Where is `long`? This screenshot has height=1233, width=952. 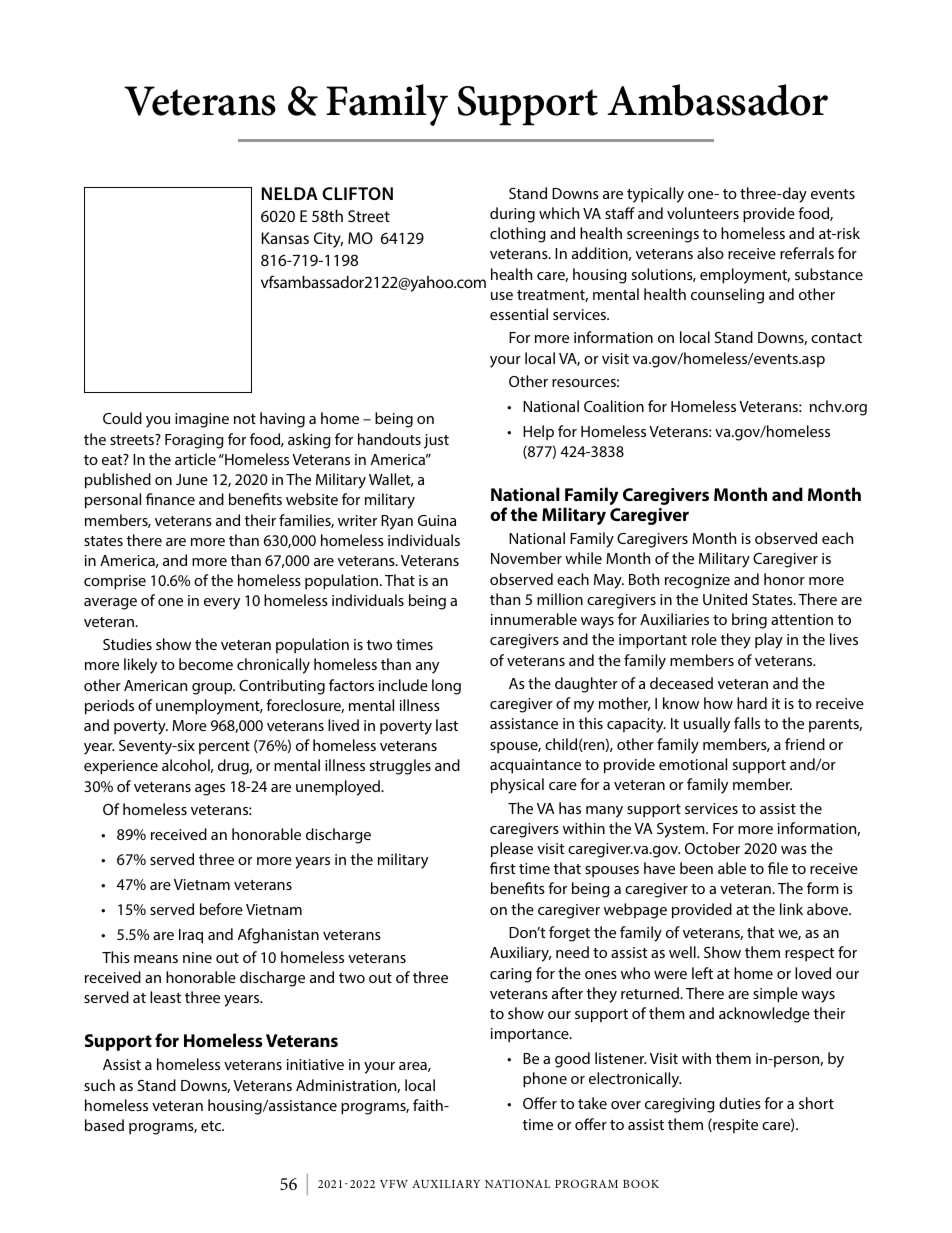 long is located at coordinates (446, 687).
